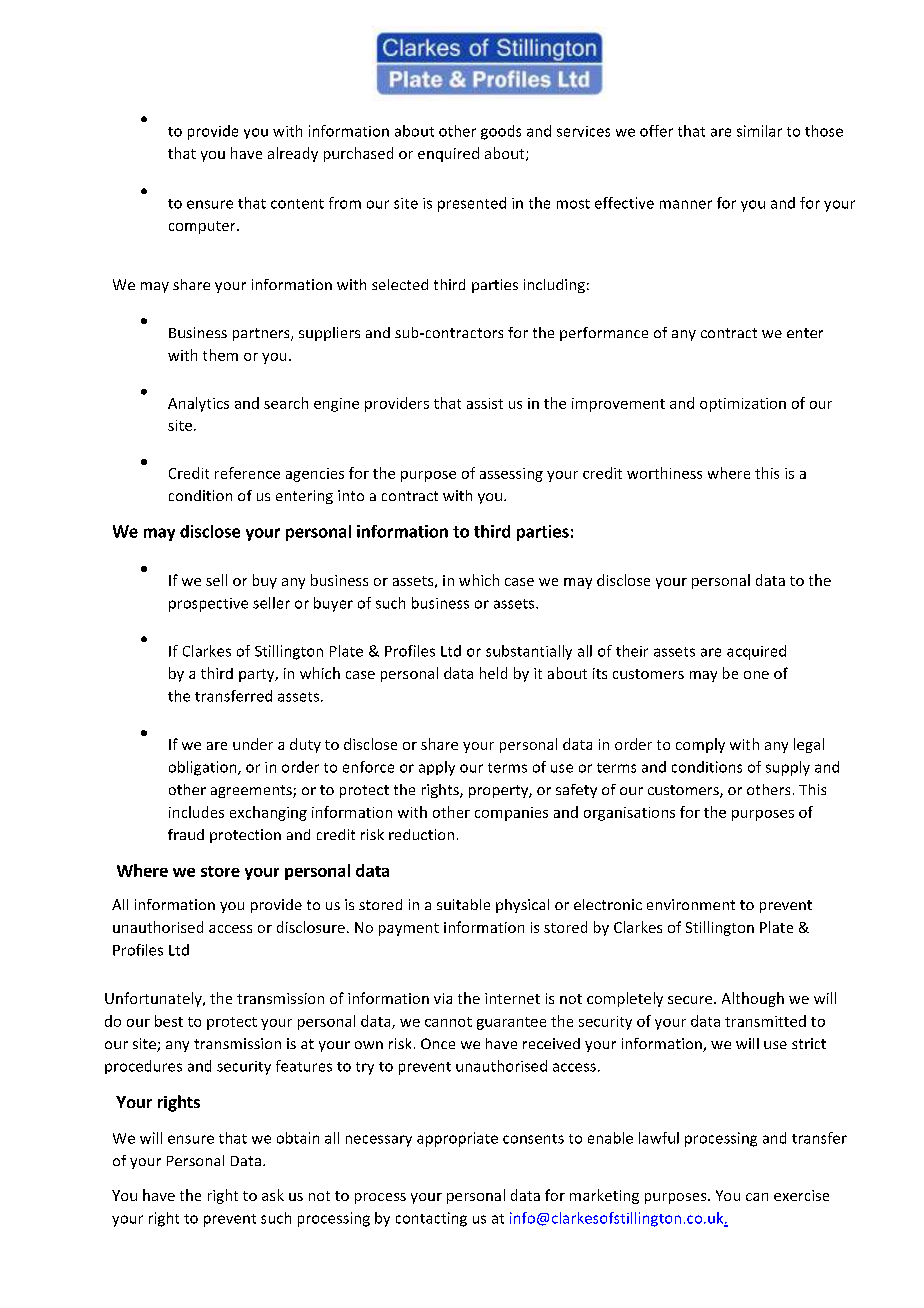 This screenshot has height=1308, width=924. Describe the element at coordinates (247, 473) in the screenshot. I see `reference` at that location.
